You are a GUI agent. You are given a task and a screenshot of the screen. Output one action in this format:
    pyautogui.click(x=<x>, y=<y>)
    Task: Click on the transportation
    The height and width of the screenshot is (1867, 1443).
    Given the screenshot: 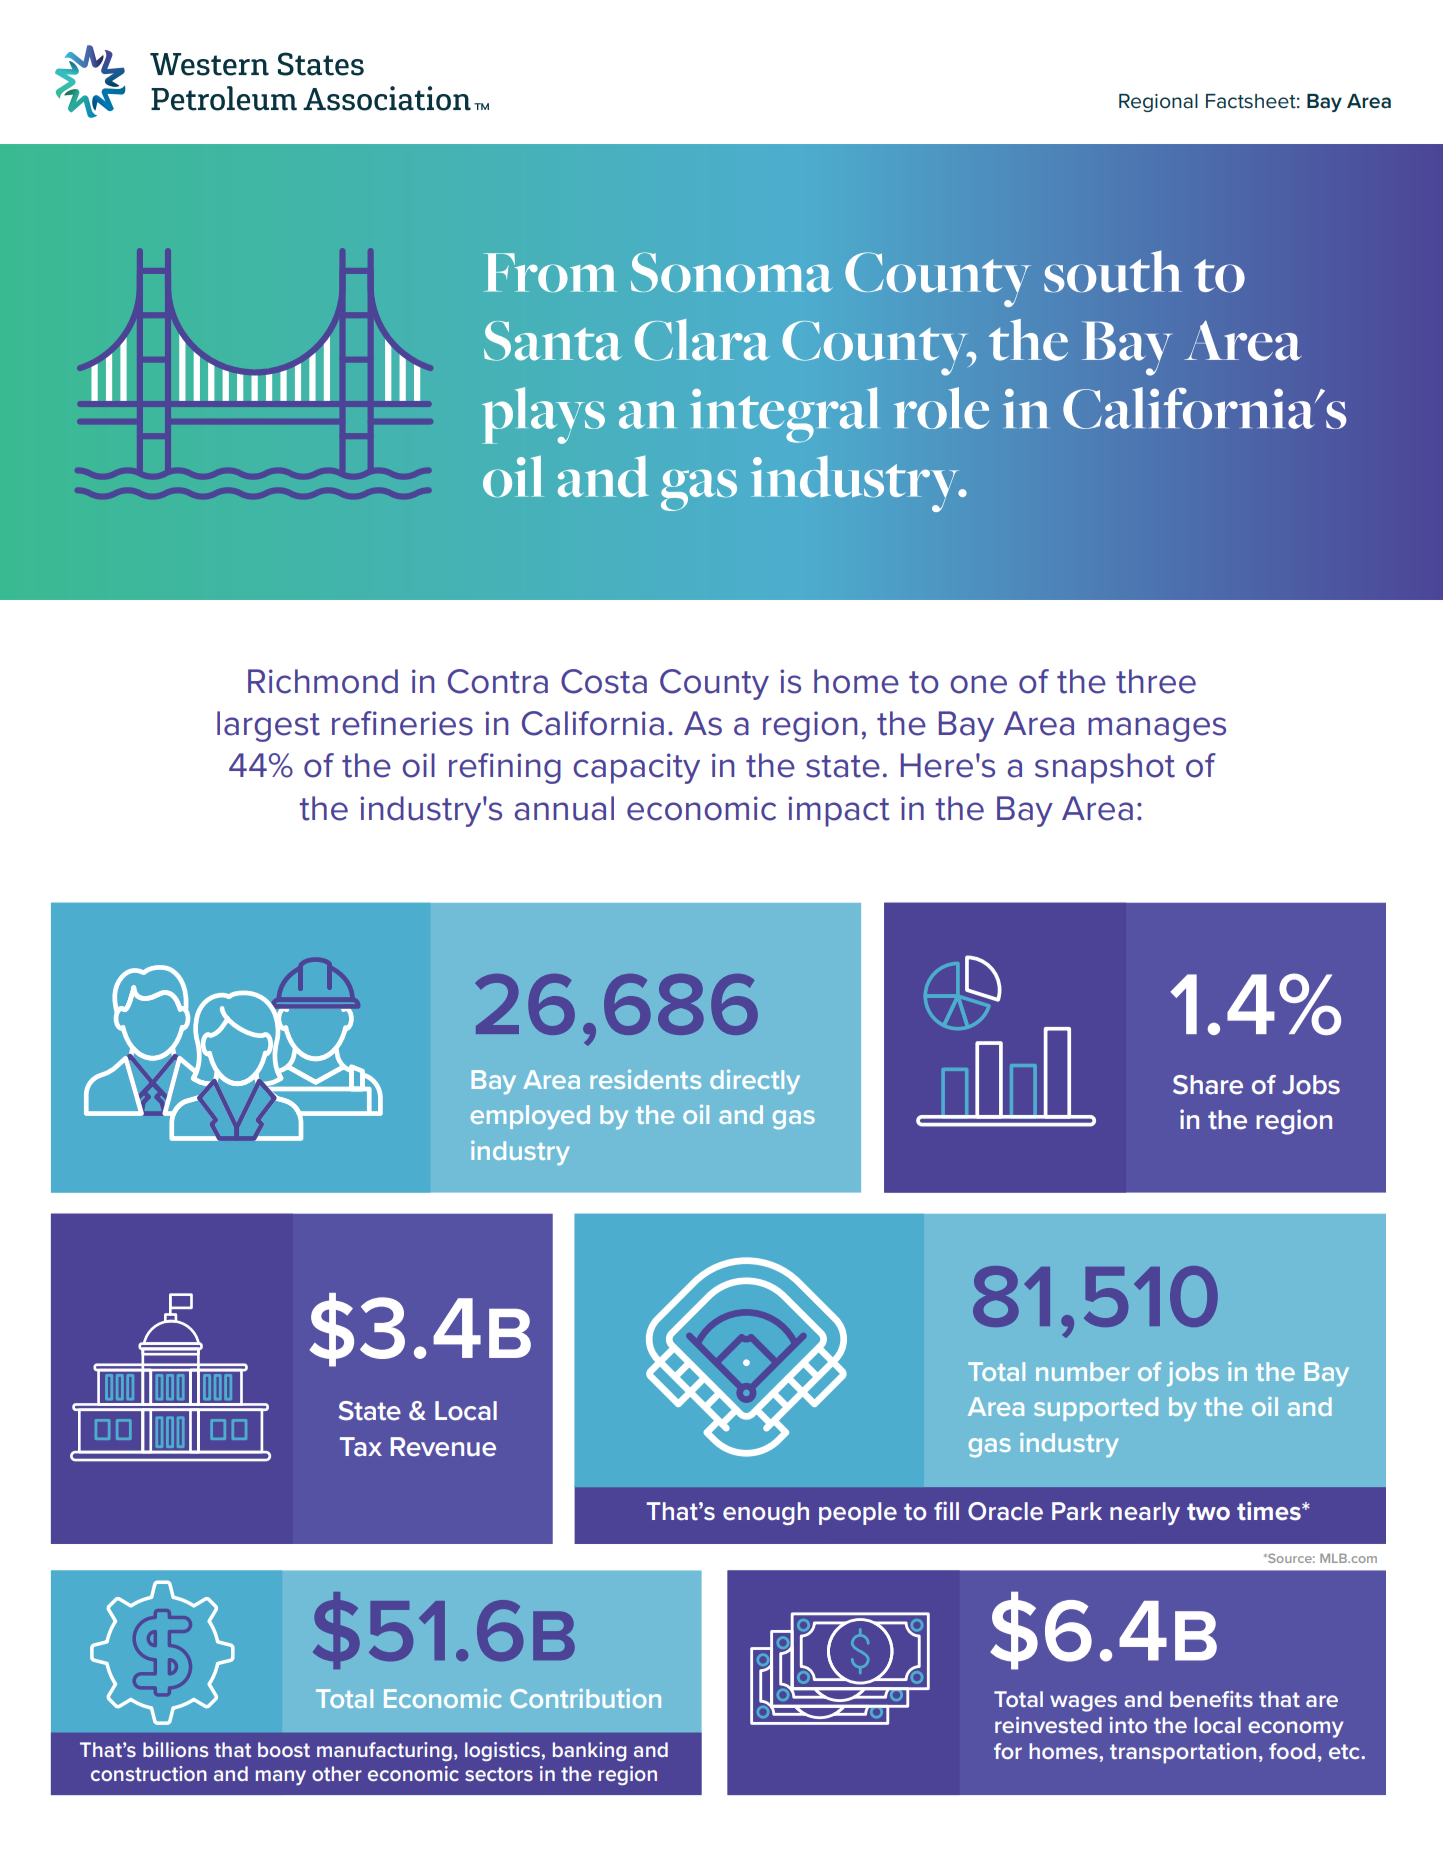 What is the action you would take?
    pyautogui.click(x=1183, y=1753)
